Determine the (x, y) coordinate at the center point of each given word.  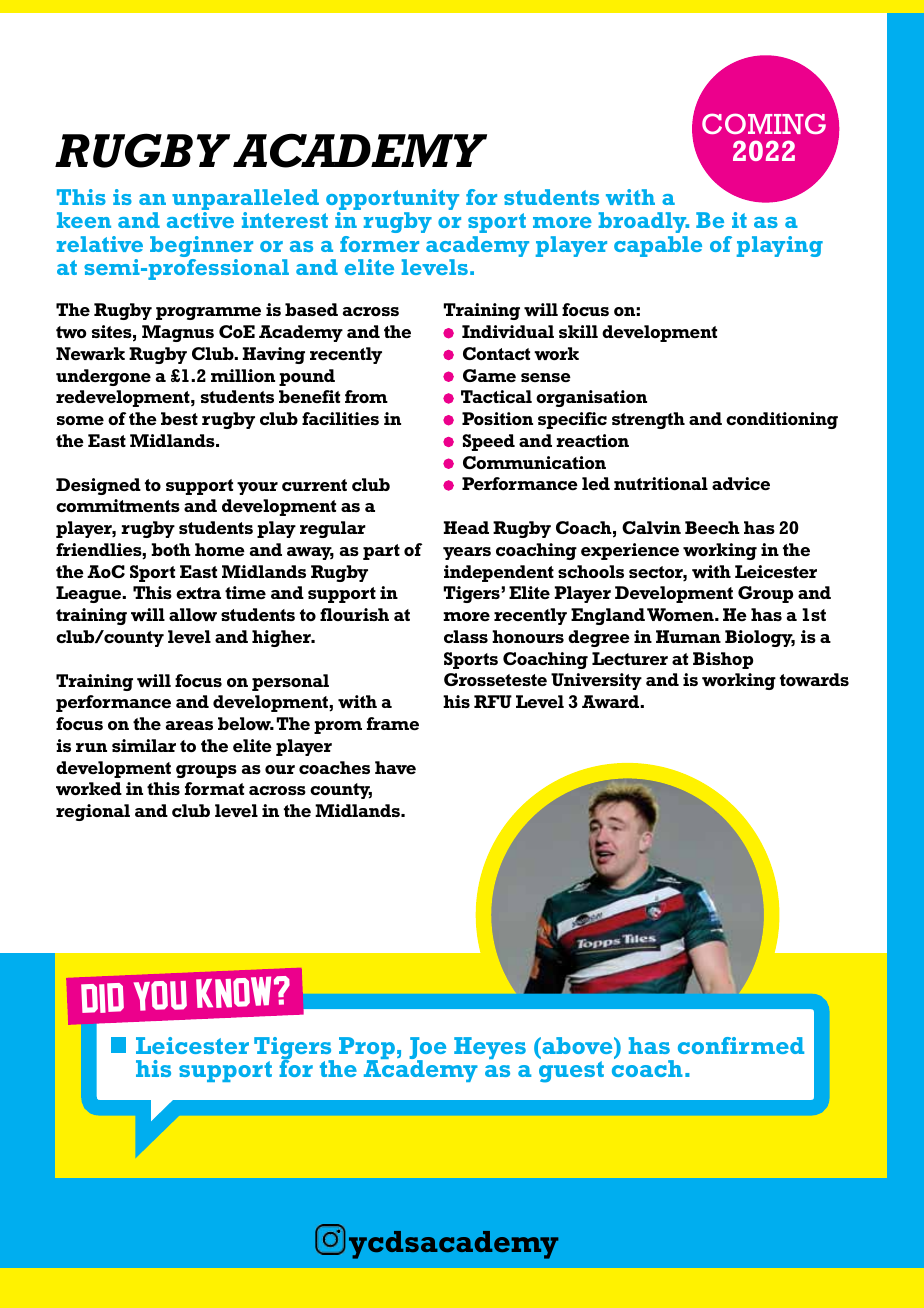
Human (688, 636)
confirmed (741, 1045)
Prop (367, 1049)
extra (198, 593)
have (395, 767)
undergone (103, 377)
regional (93, 812)
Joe (427, 1049)
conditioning (782, 420)
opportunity (392, 201)
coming (764, 123)
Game (489, 375)
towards (814, 679)
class (466, 636)
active (200, 220)
